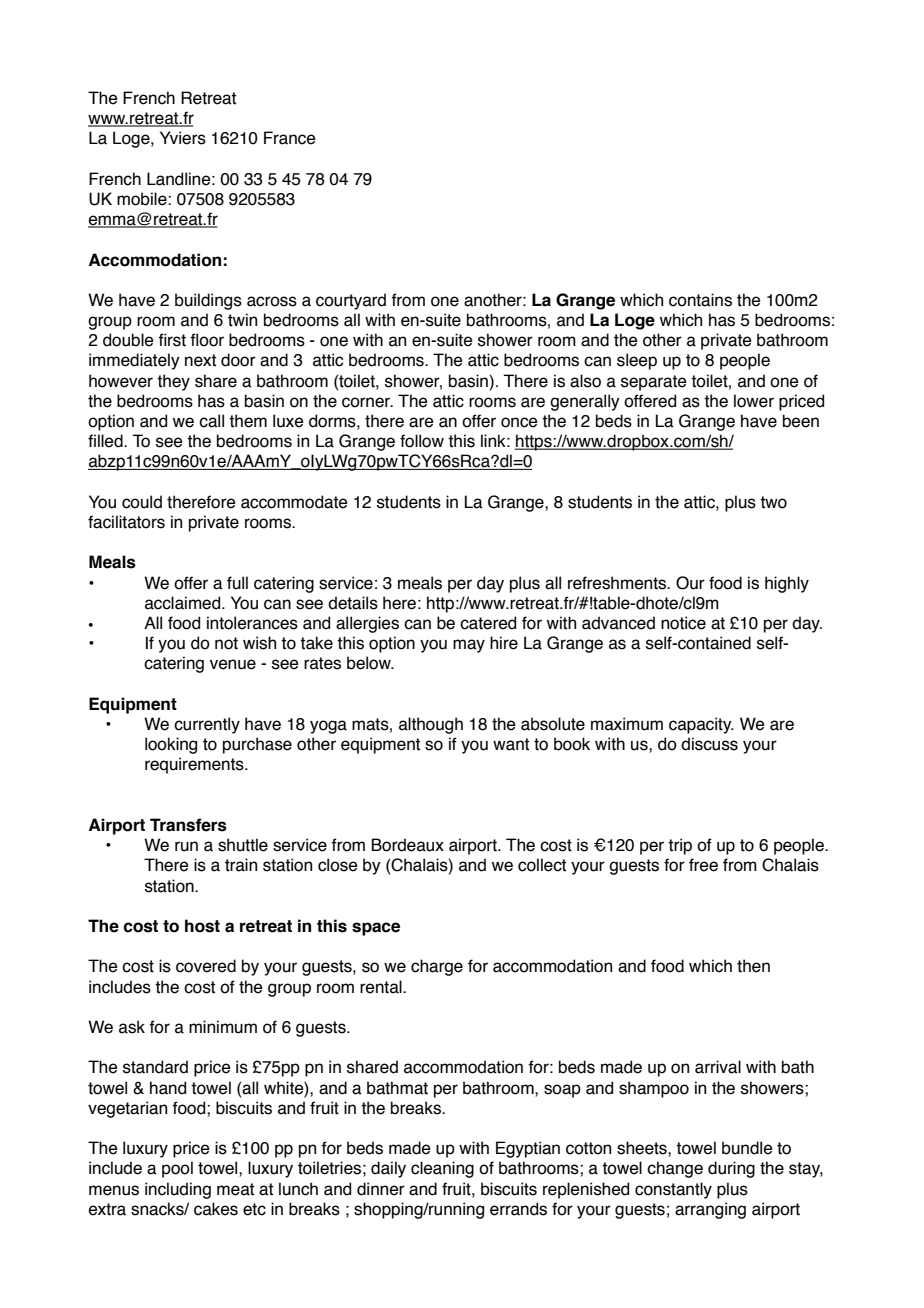 This document has width=924, height=1308. What do you see at coordinates (700, 300) in the document?
I see `contains` at bounding box center [700, 300].
